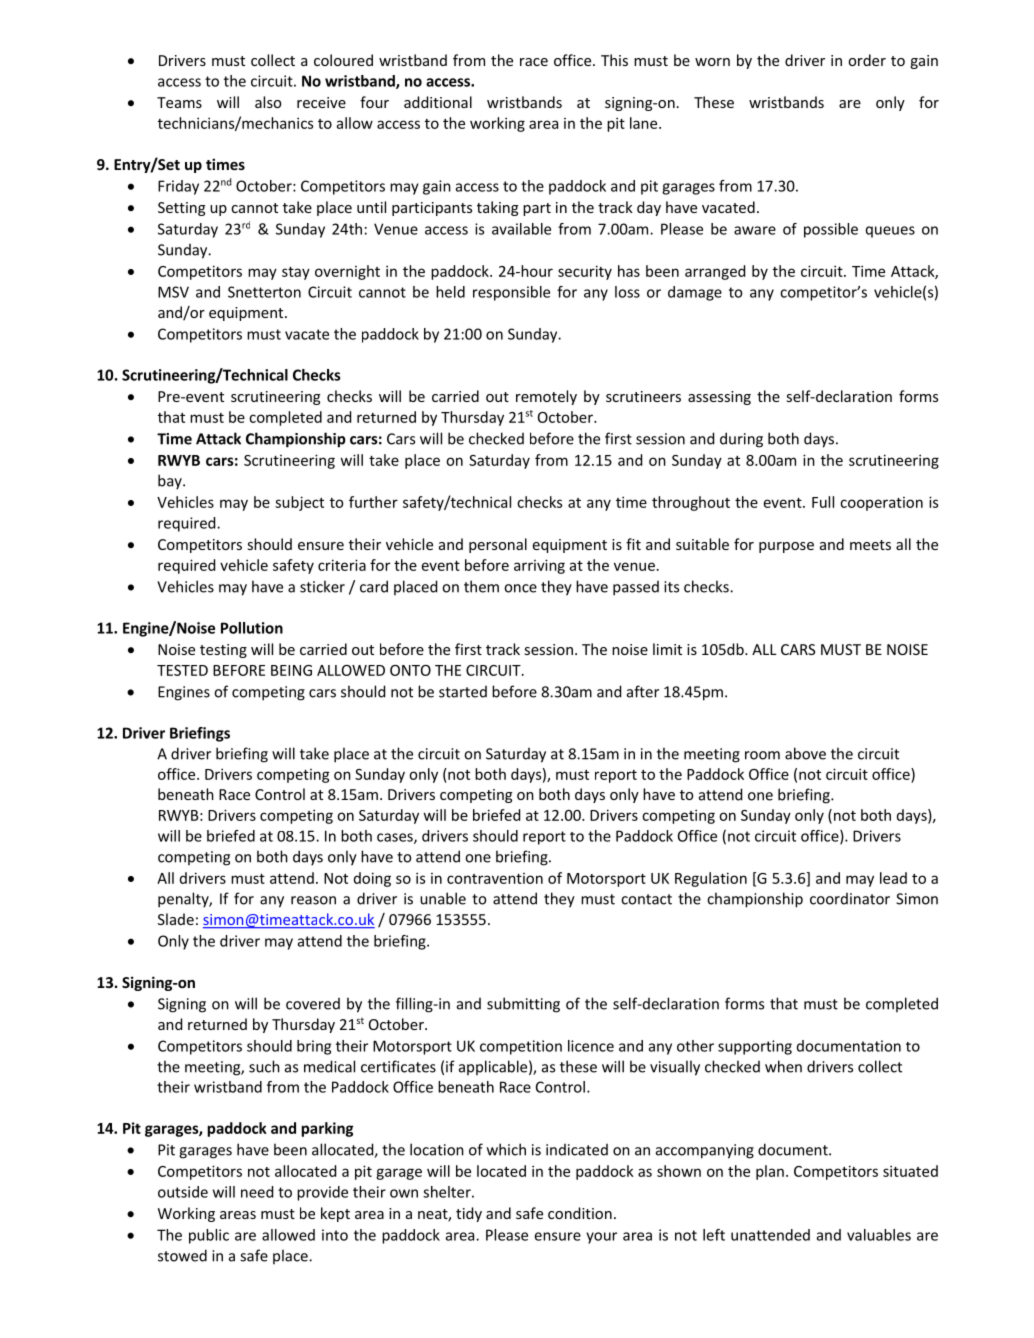 This document has height=1338, width=1034. What do you see at coordinates (520, 588) in the document?
I see `once` at bounding box center [520, 588].
